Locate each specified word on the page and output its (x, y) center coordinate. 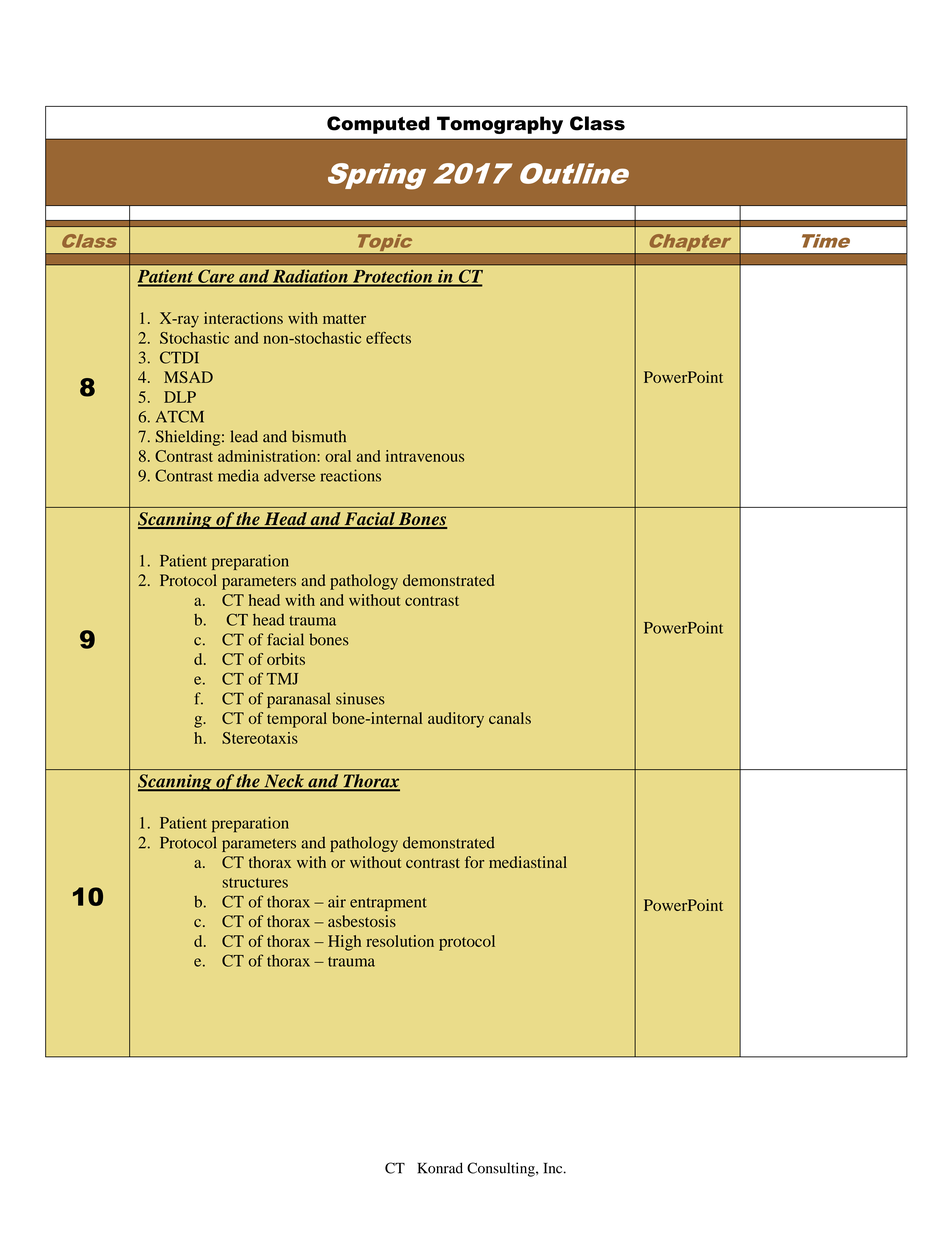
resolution (400, 941)
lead (244, 436)
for (474, 862)
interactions (243, 318)
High (344, 943)
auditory (456, 720)
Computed (378, 125)
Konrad (440, 1168)
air (337, 901)
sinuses (360, 698)
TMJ (282, 679)
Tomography (500, 125)
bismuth (319, 436)
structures (255, 883)
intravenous (425, 456)
